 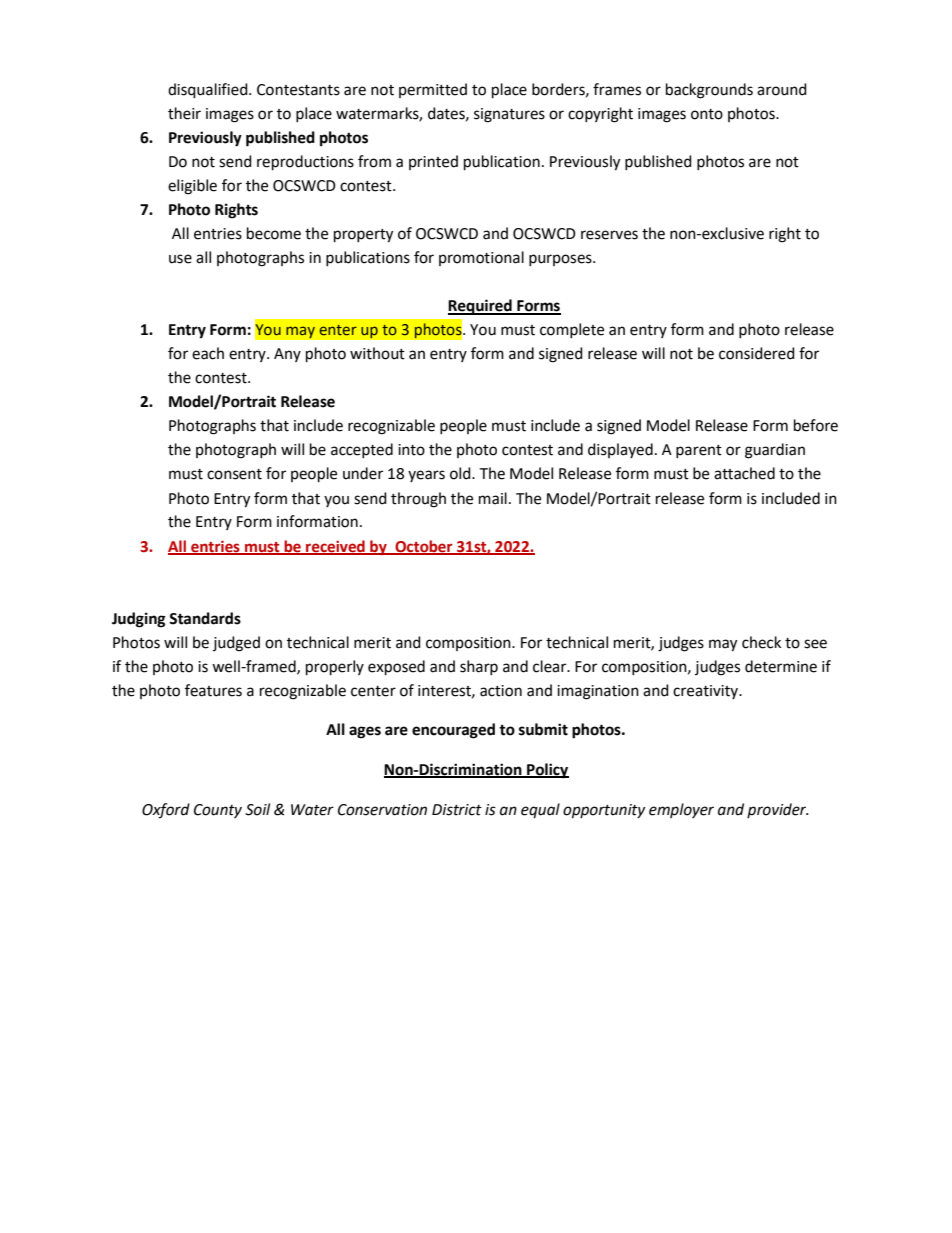 What do you see at coordinates (184, 113) in the screenshot?
I see `their` at bounding box center [184, 113].
